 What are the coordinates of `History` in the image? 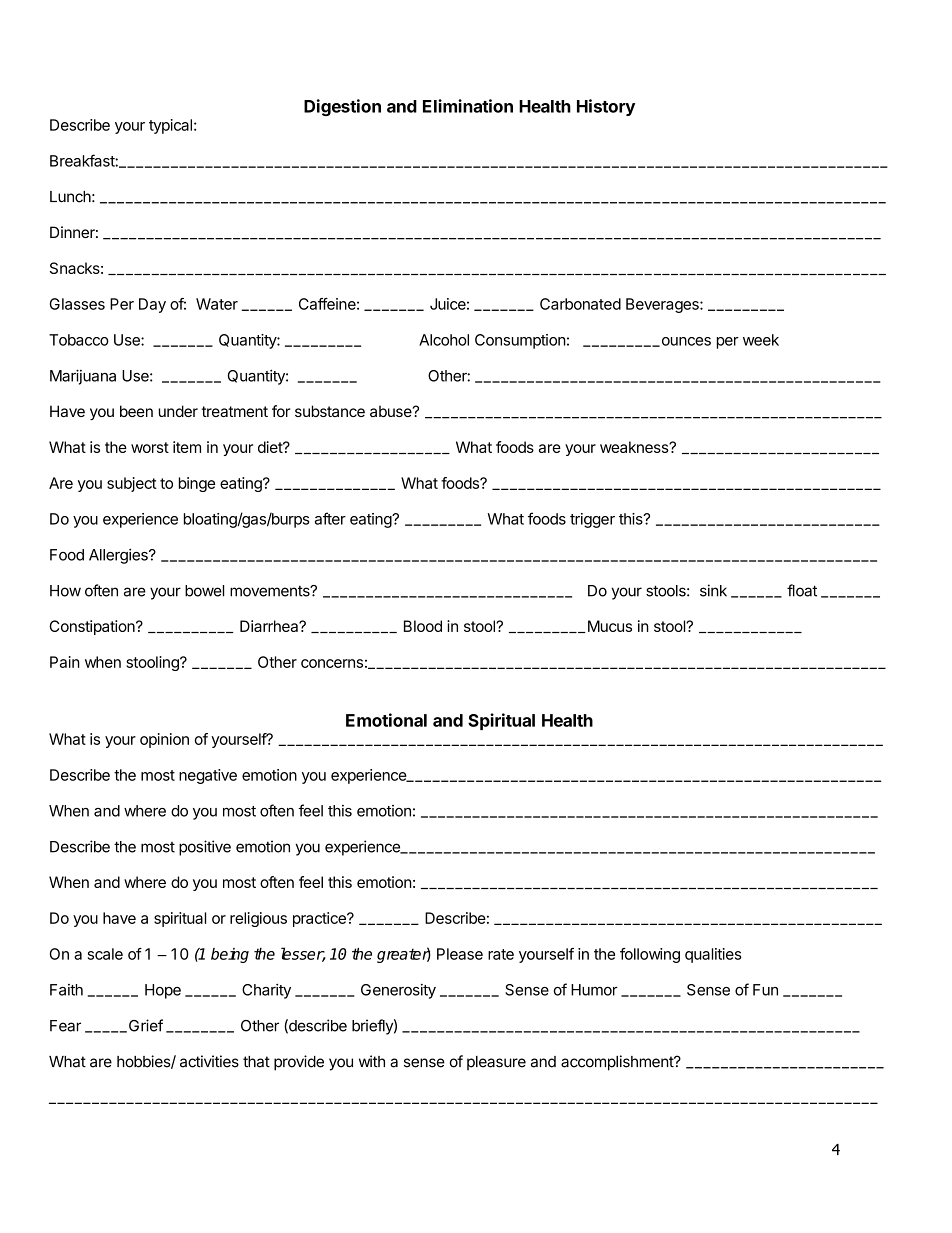 It's located at (606, 107).
